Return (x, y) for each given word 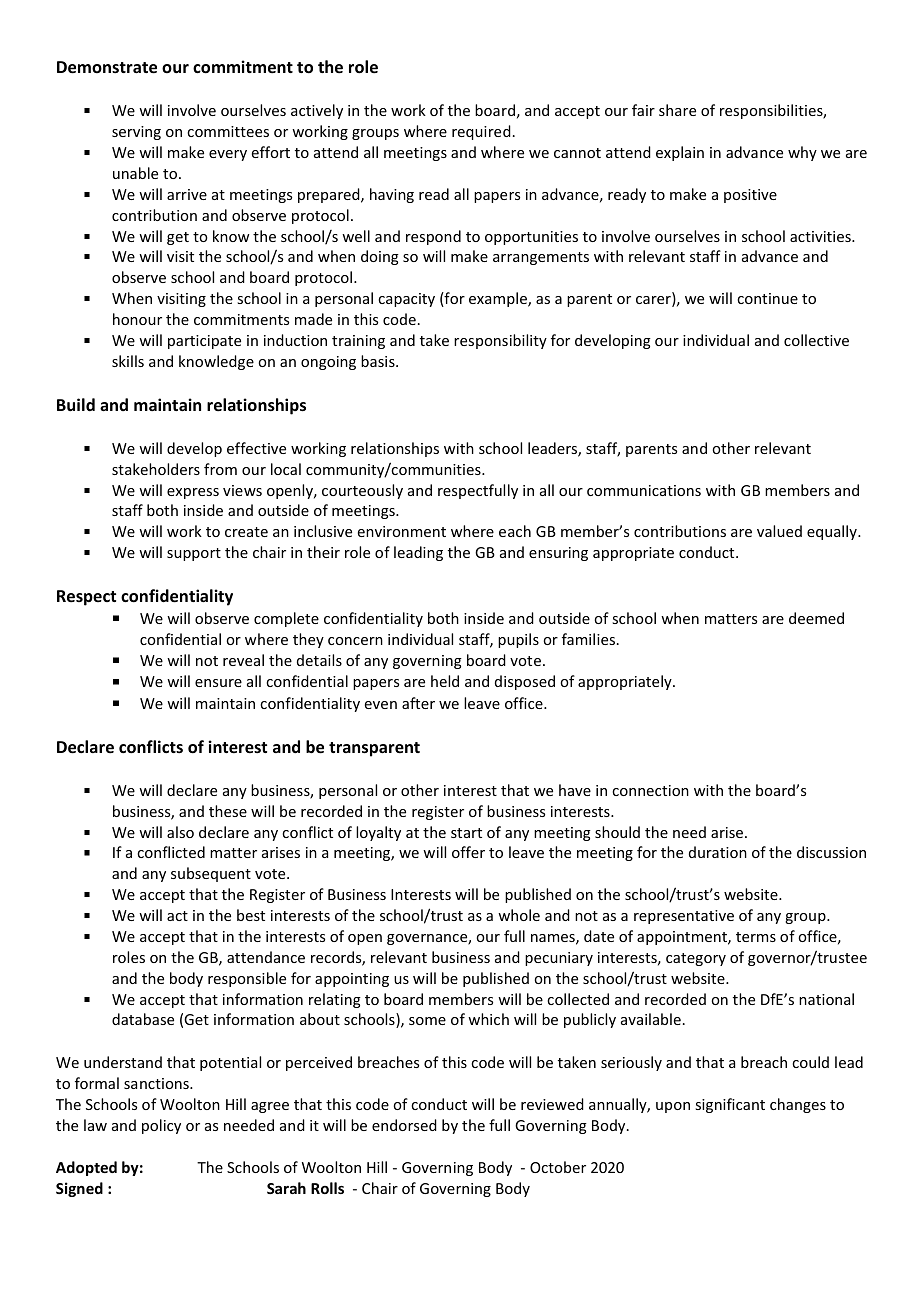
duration (718, 852)
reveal (243, 660)
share (677, 110)
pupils (518, 640)
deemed (816, 618)
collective (816, 340)
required (481, 132)
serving (136, 133)
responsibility (500, 341)
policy (161, 1126)
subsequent (211, 874)
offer (468, 852)
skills (128, 361)
